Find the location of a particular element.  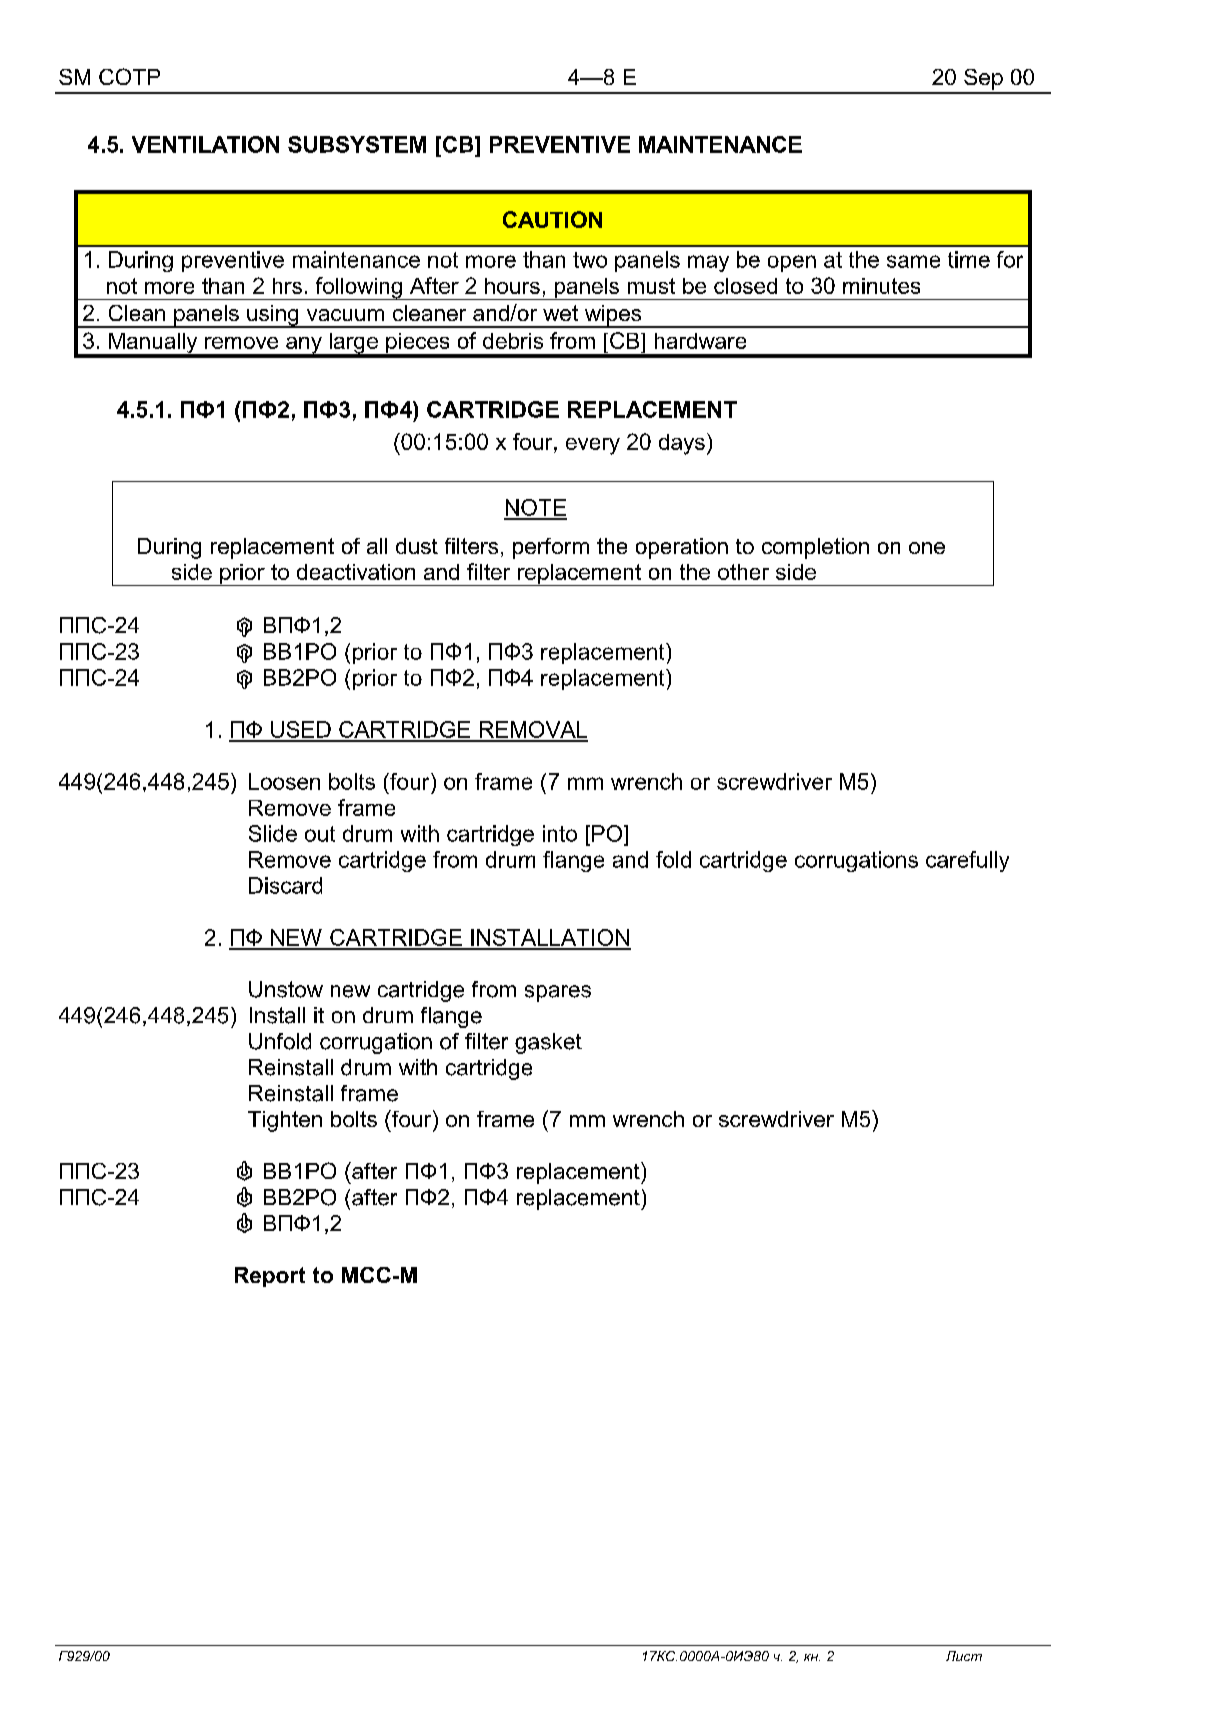

perform is located at coordinates (551, 548).
